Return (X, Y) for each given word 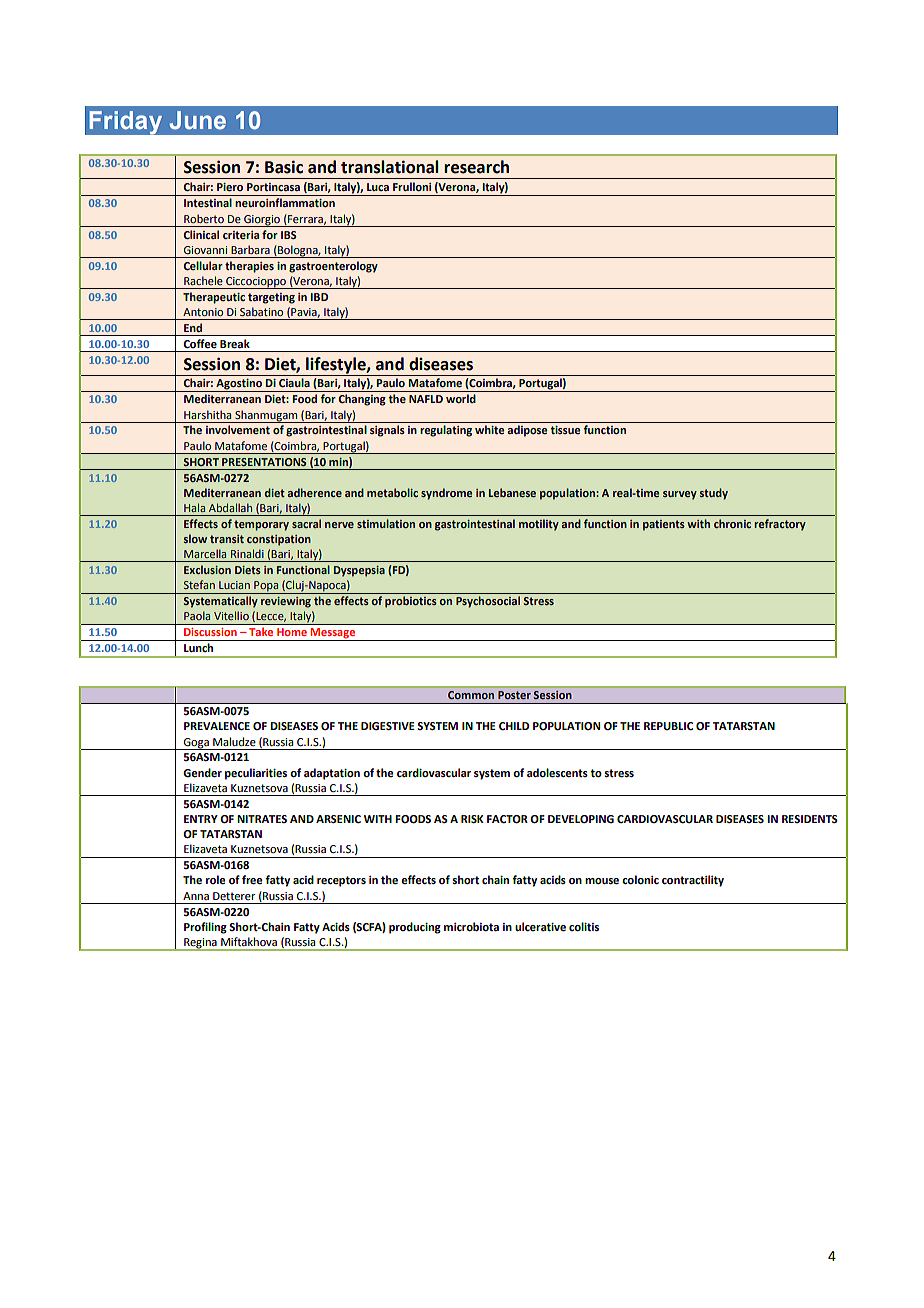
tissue (566, 430)
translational (390, 167)
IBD (319, 297)
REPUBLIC (668, 726)
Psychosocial (488, 602)
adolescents (557, 773)
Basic (284, 167)
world (461, 398)
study (713, 494)
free (252, 880)
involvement (238, 429)
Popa (266, 587)
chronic (732, 523)
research (476, 167)
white (490, 429)
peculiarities (256, 774)
